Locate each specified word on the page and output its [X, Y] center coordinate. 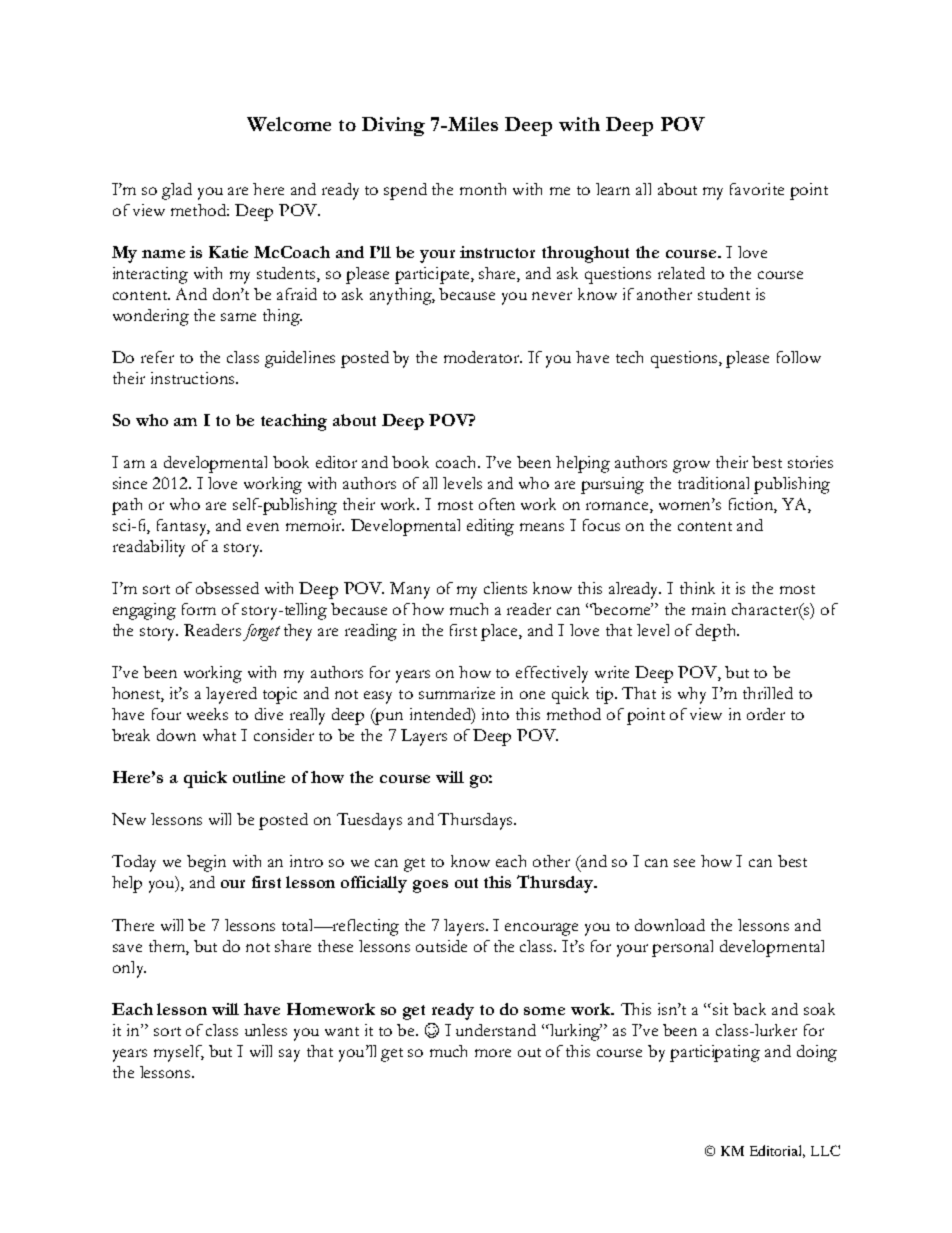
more [493, 1053]
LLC [825, 1150]
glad [177, 191]
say [289, 1055]
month [483, 189]
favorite [757, 189]
